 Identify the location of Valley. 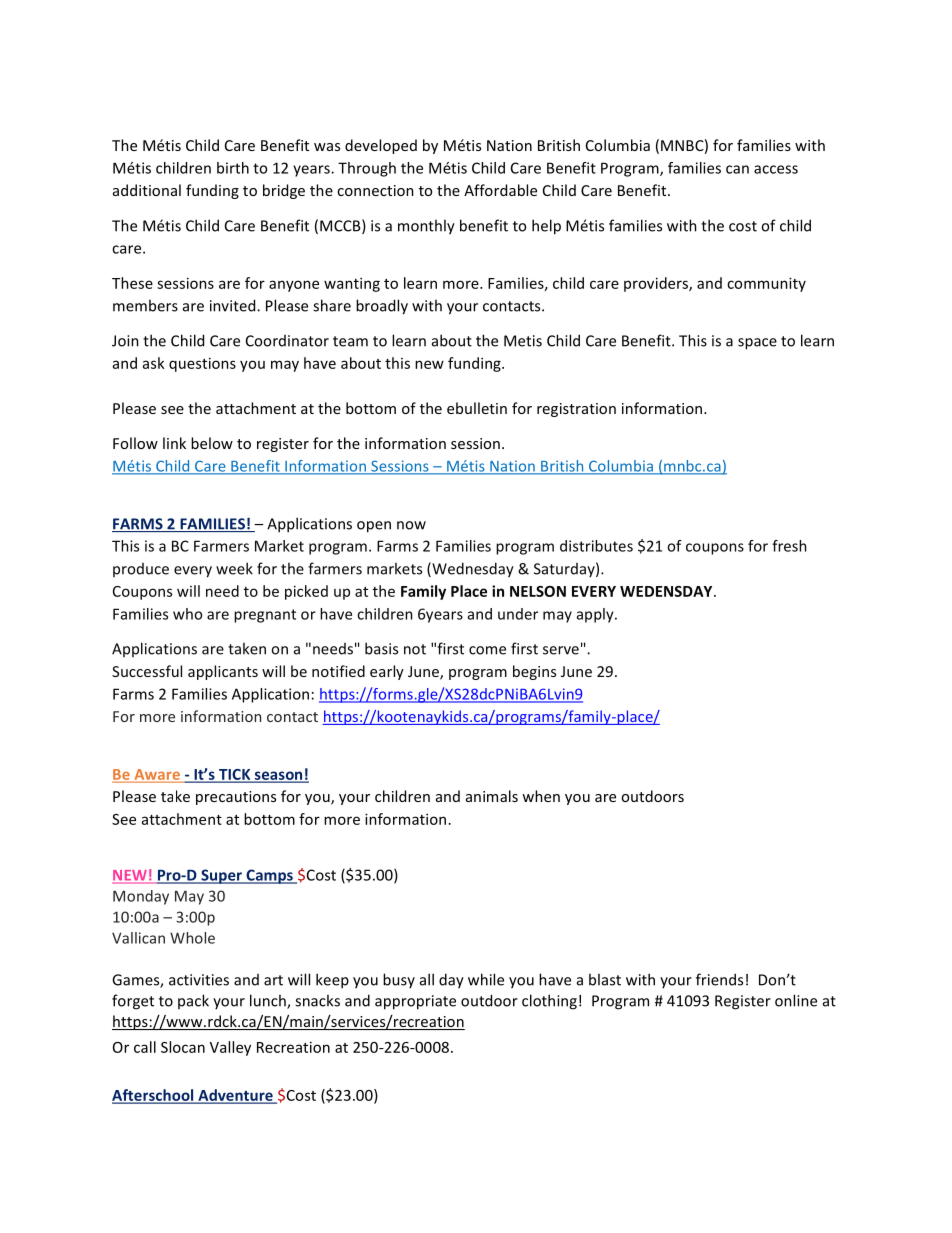
(230, 1048).
